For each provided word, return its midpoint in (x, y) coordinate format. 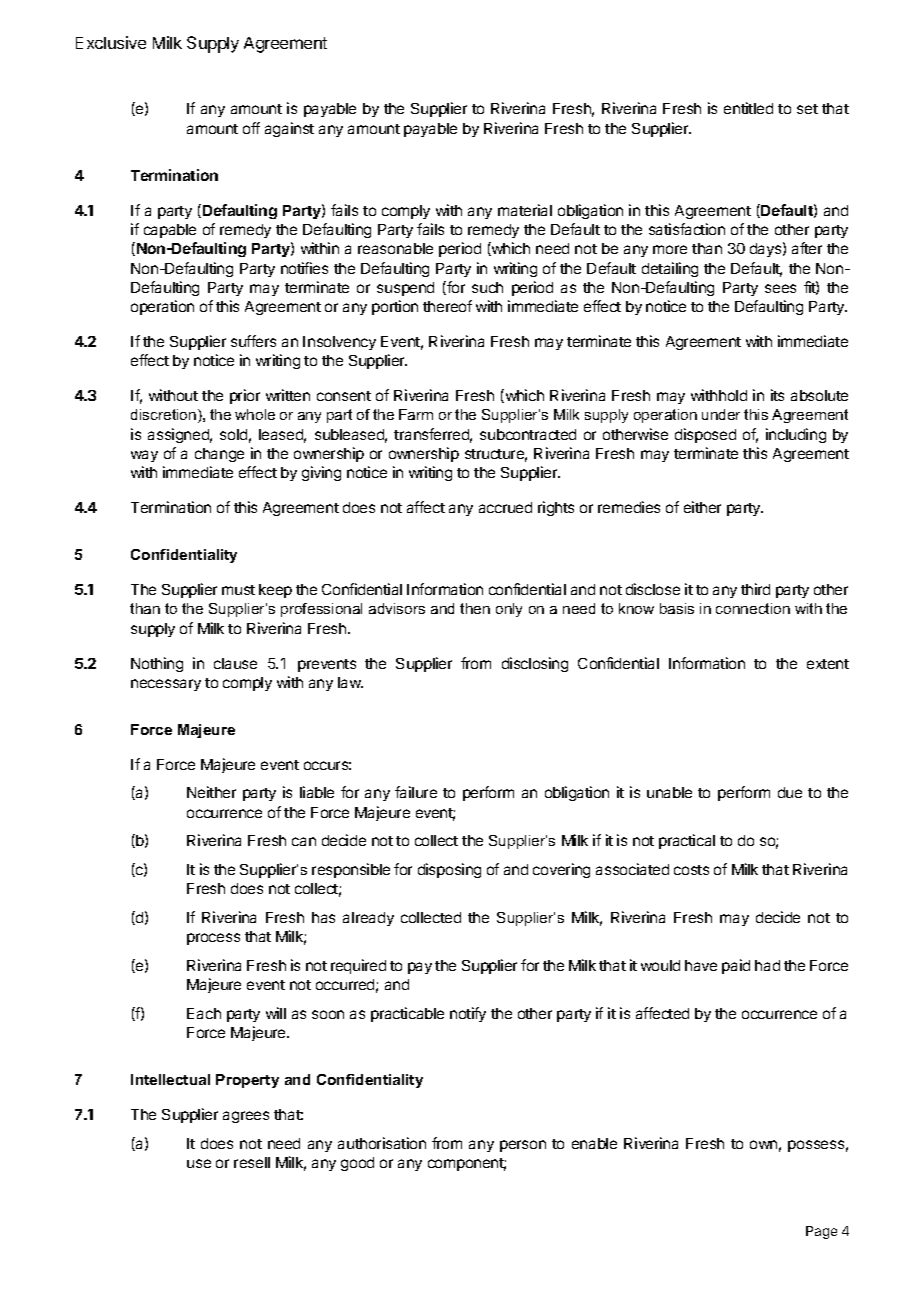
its (777, 395)
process (213, 939)
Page (821, 1232)
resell (252, 1162)
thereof (447, 306)
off (251, 128)
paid (736, 966)
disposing (449, 870)
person (523, 1146)
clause (235, 663)
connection (753, 608)
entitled (748, 108)
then (475, 608)
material (525, 210)
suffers (253, 341)
